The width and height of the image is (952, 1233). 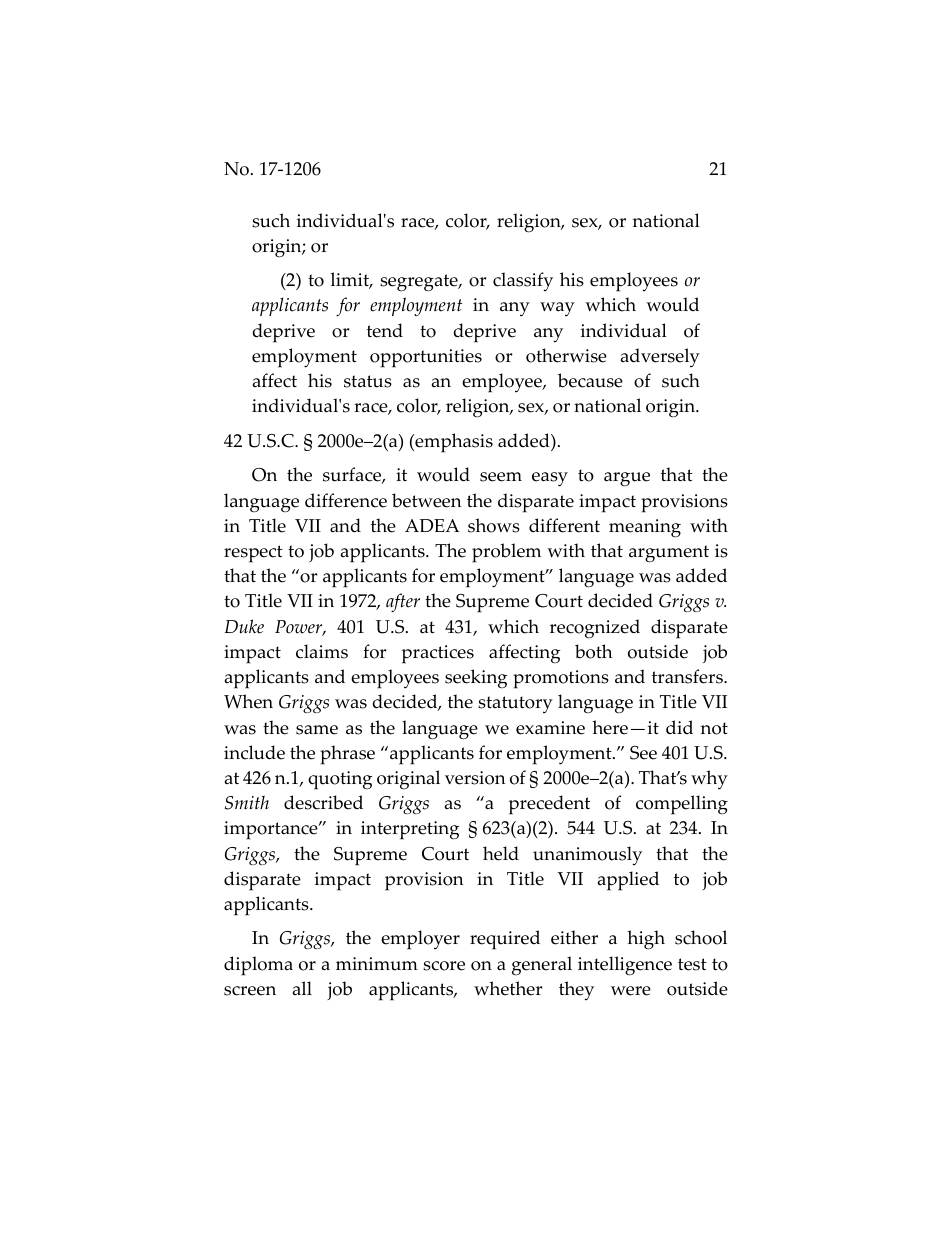 What do you see at coordinates (385, 330) in the image?
I see `tend` at bounding box center [385, 330].
